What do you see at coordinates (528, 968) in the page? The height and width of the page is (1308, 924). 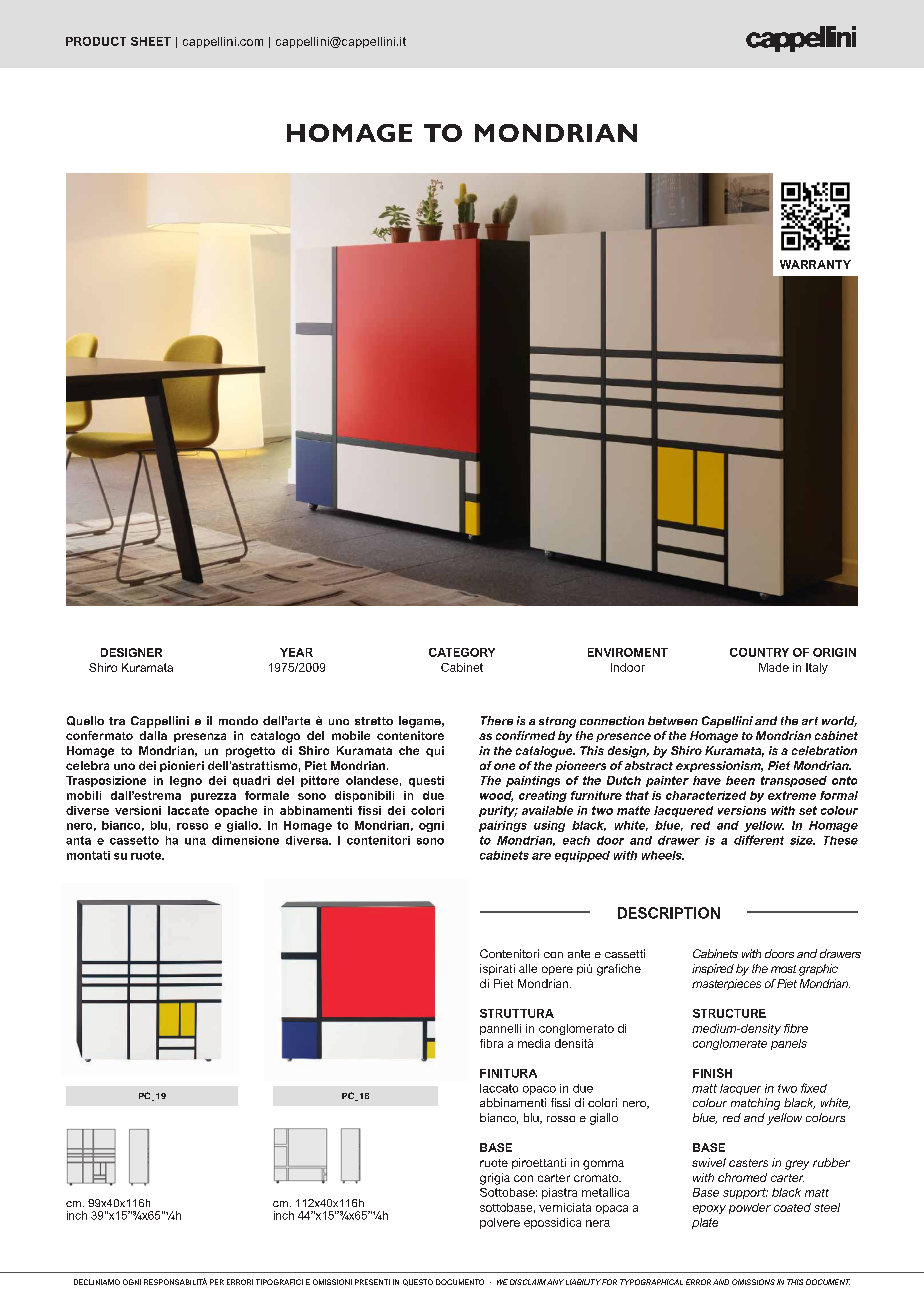 I see `alle` at bounding box center [528, 968].
